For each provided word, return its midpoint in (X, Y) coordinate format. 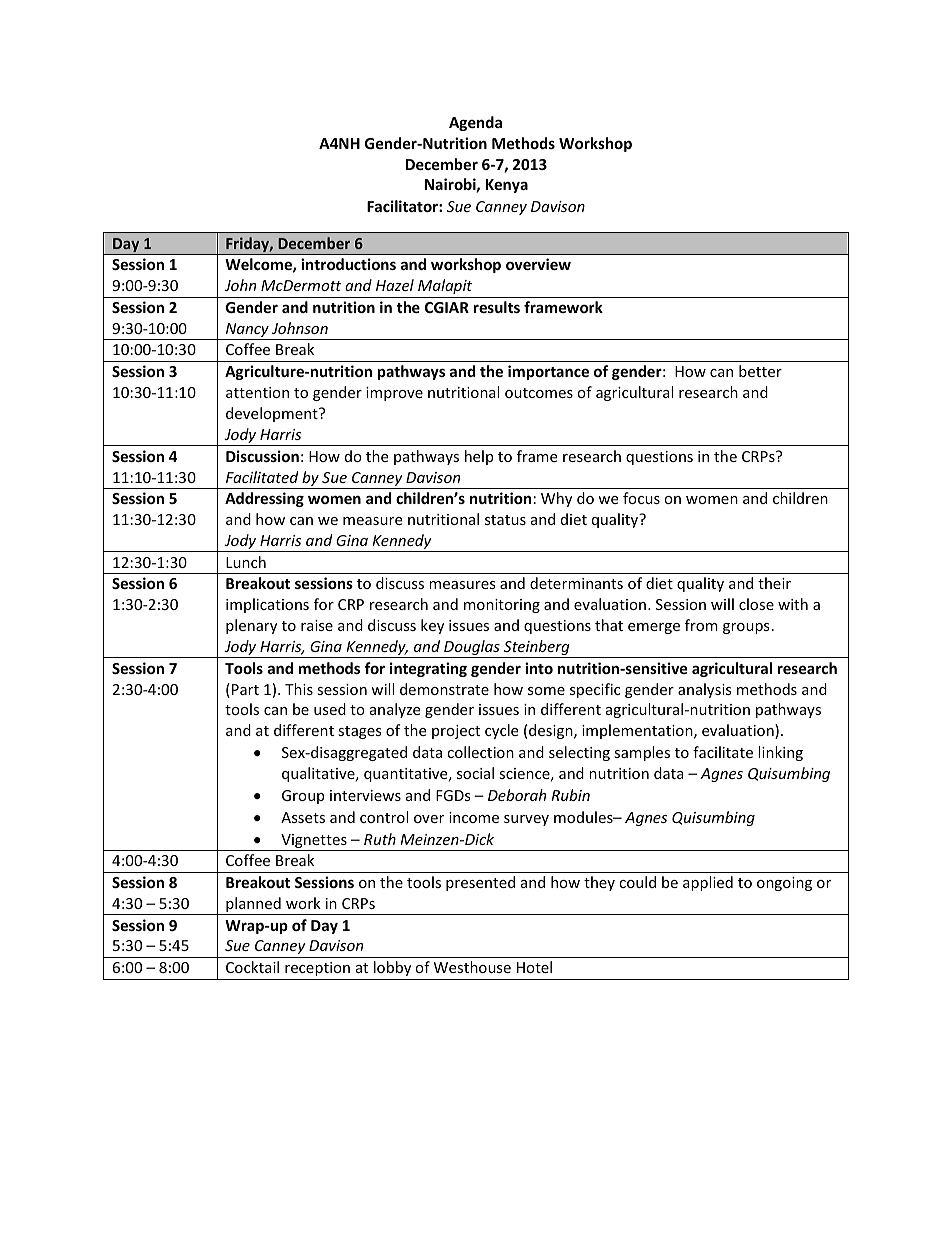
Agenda (475, 123)
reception (317, 969)
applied (708, 883)
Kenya (507, 186)
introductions (348, 264)
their (774, 583)
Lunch (246, 562)
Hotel (534, 967)
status (505, 520)
